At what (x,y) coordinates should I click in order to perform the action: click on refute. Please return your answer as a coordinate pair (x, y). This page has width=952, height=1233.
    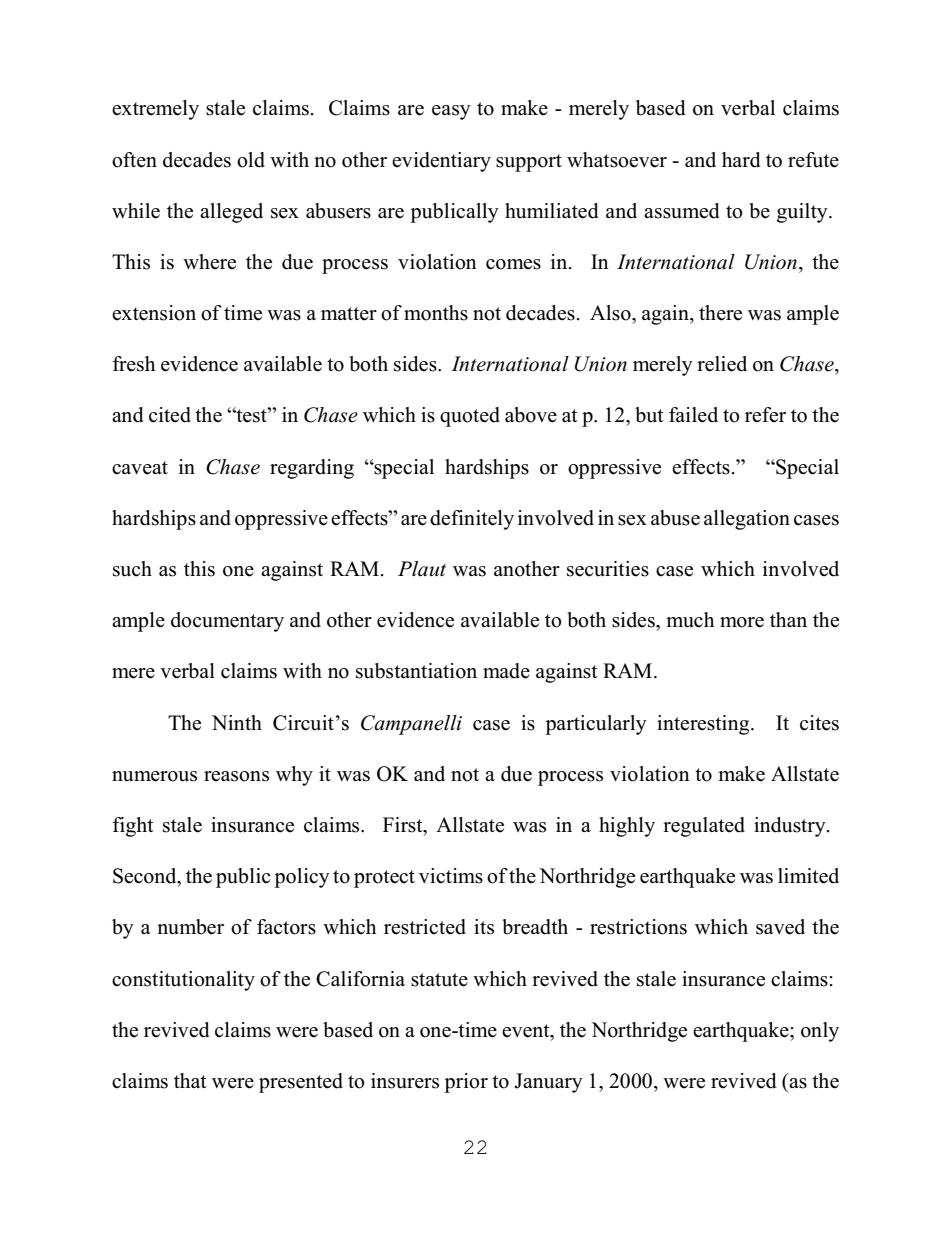
    Looking at the image, I should click on (813, 160).
